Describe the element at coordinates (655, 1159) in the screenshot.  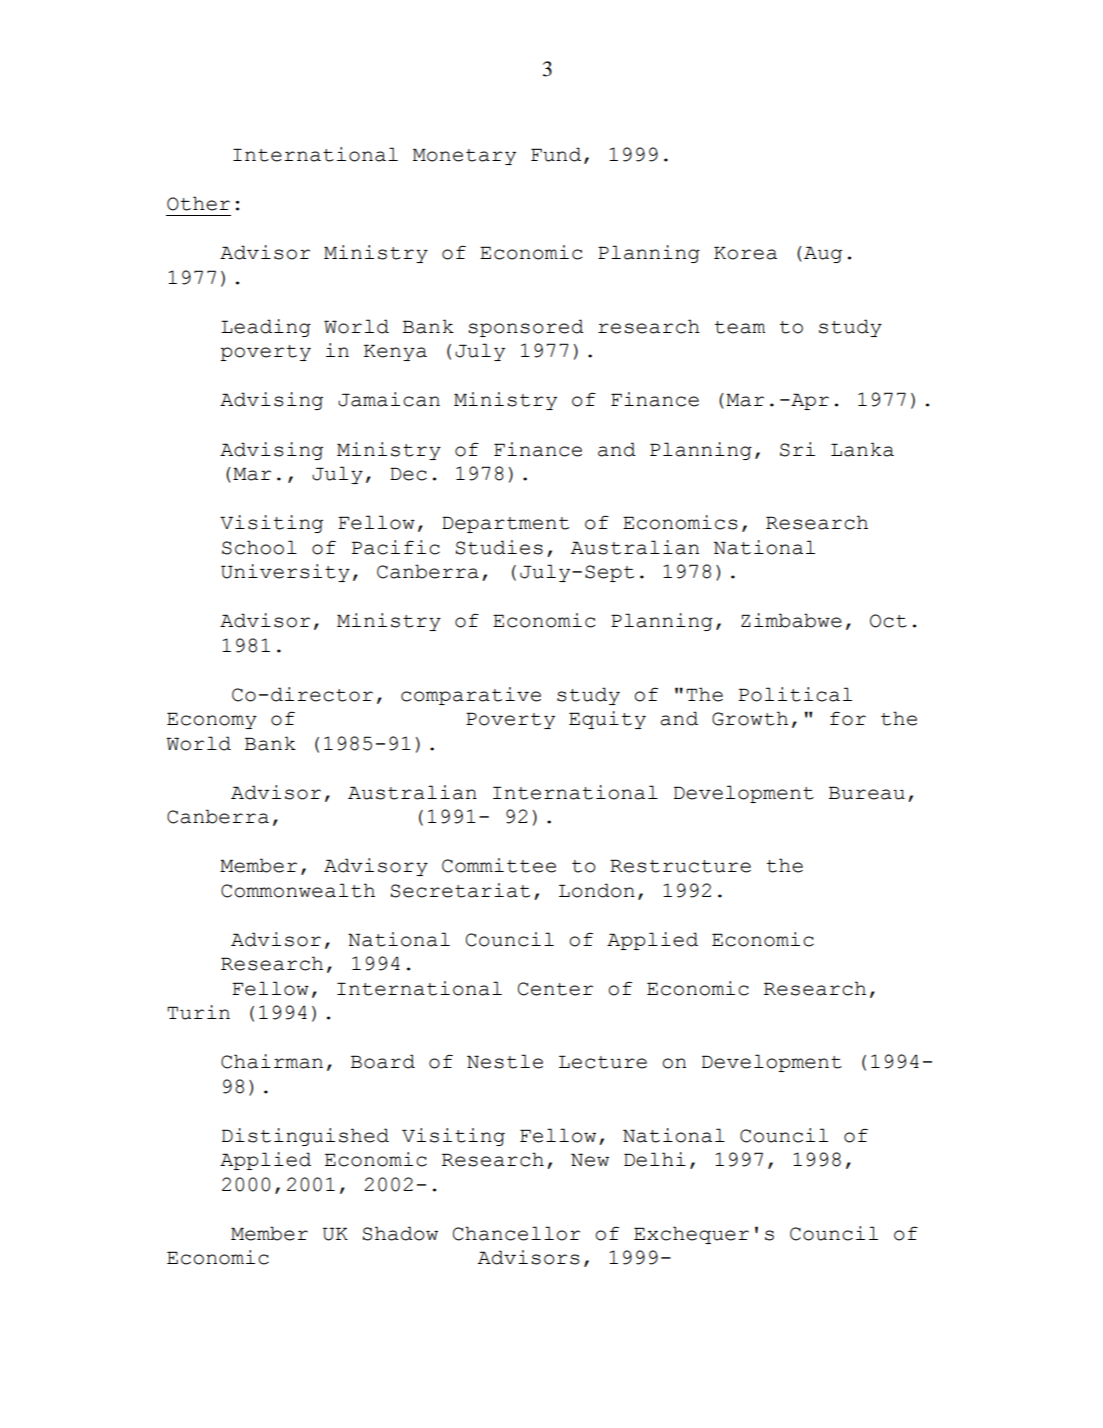
I see `Delhi` at that location.
